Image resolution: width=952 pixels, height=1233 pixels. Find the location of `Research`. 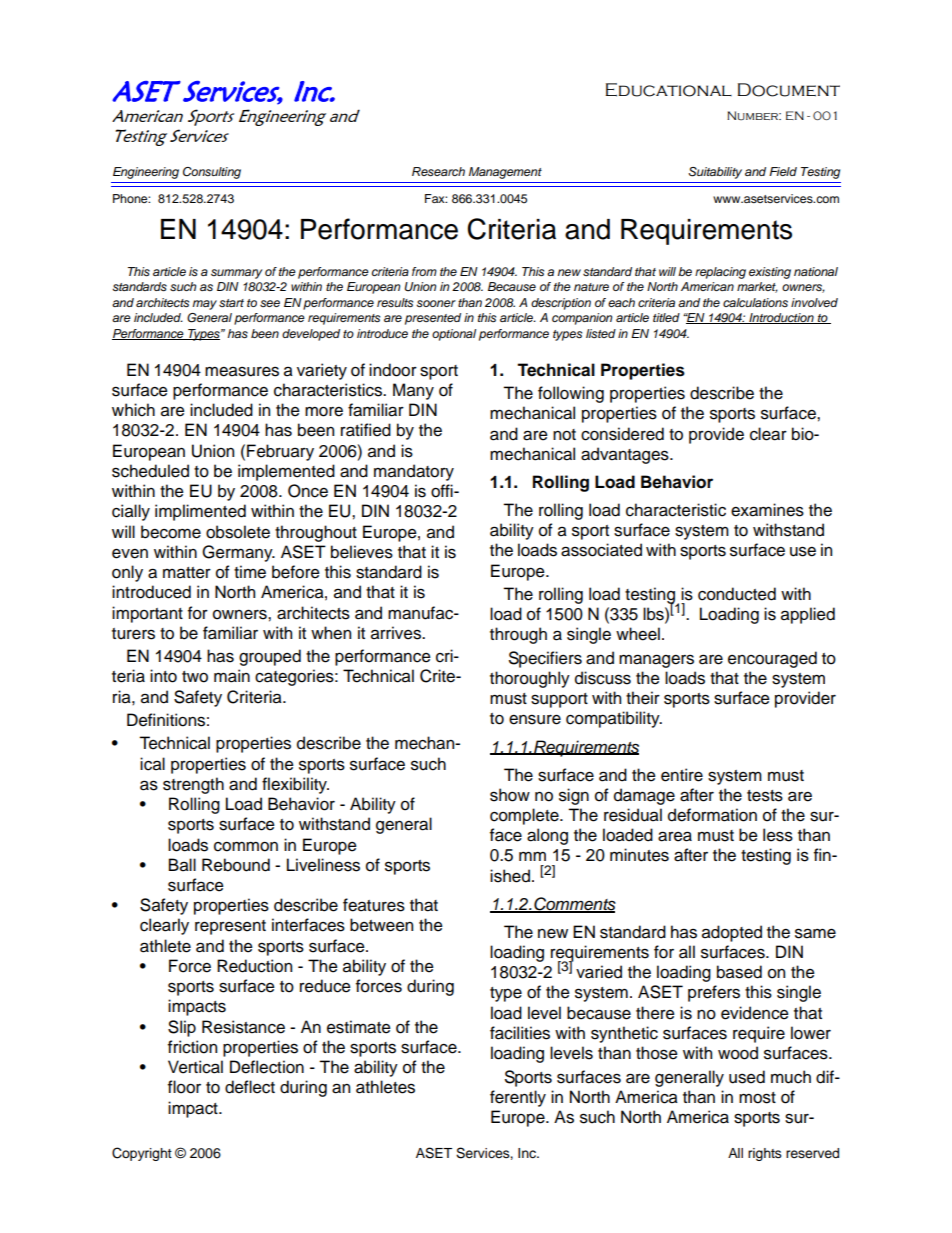

Research is located at coordinates (438, 172).
